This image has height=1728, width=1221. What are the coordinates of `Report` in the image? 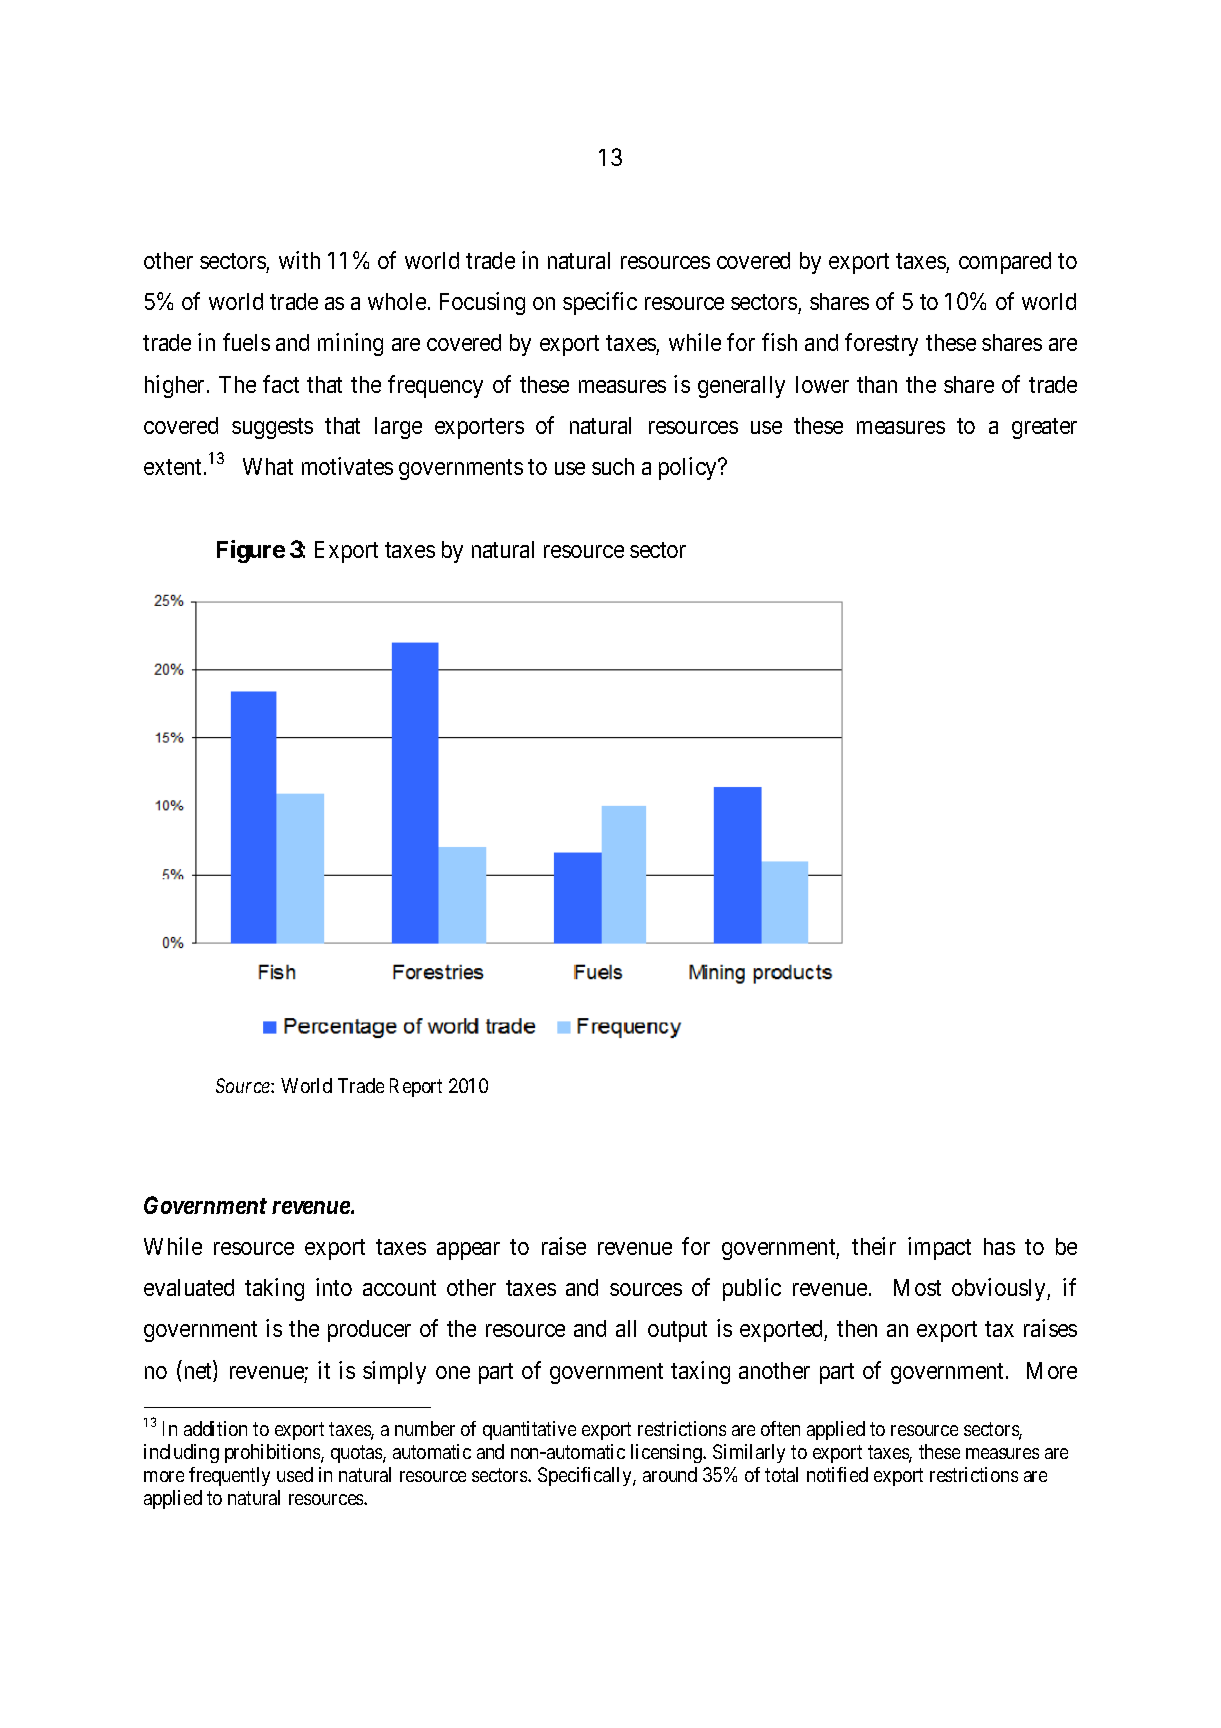 It's located at (416, 1087).
